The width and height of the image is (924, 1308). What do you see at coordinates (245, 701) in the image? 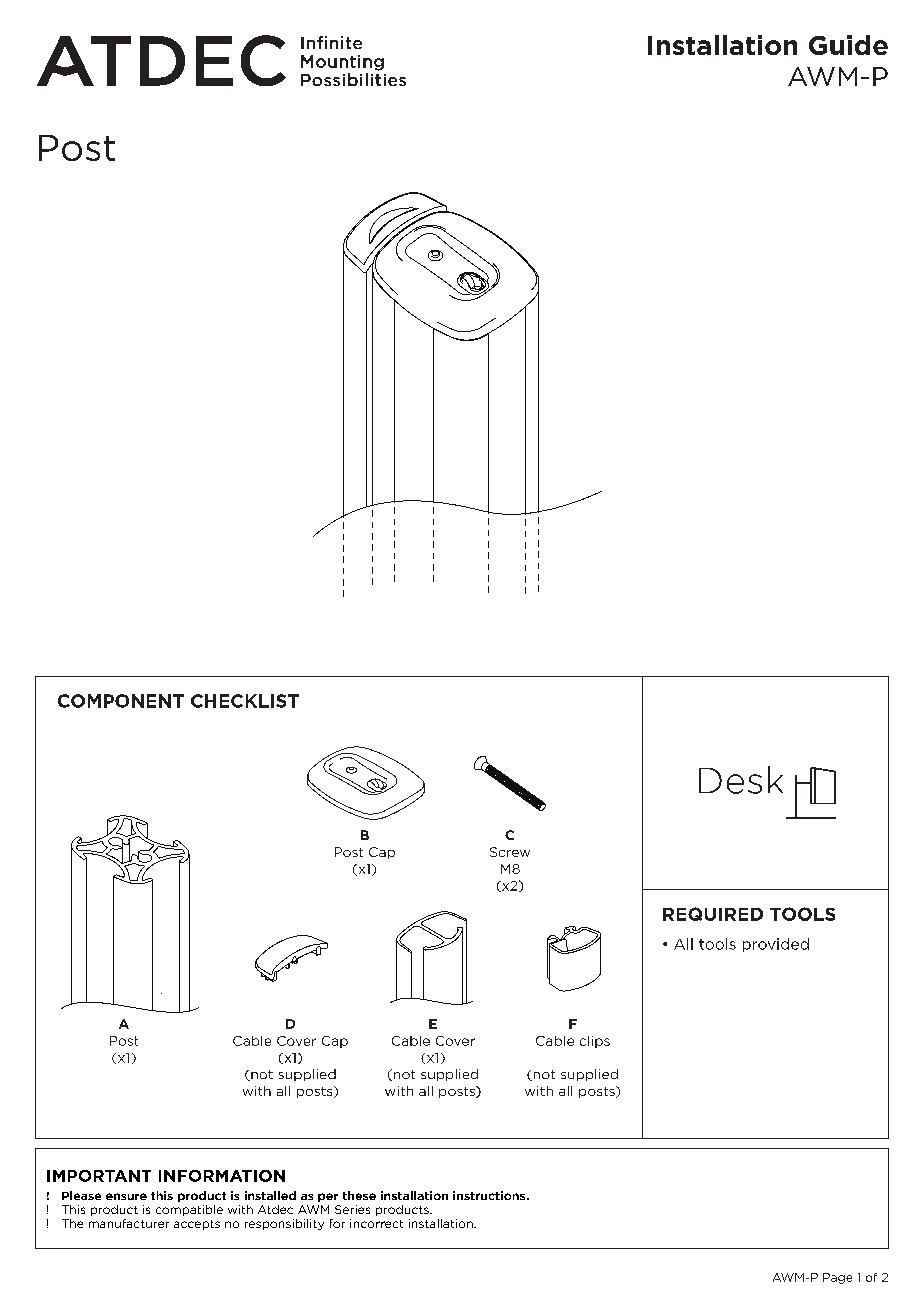
I see `CHECKLIST` at bounding box center [245, 701].
